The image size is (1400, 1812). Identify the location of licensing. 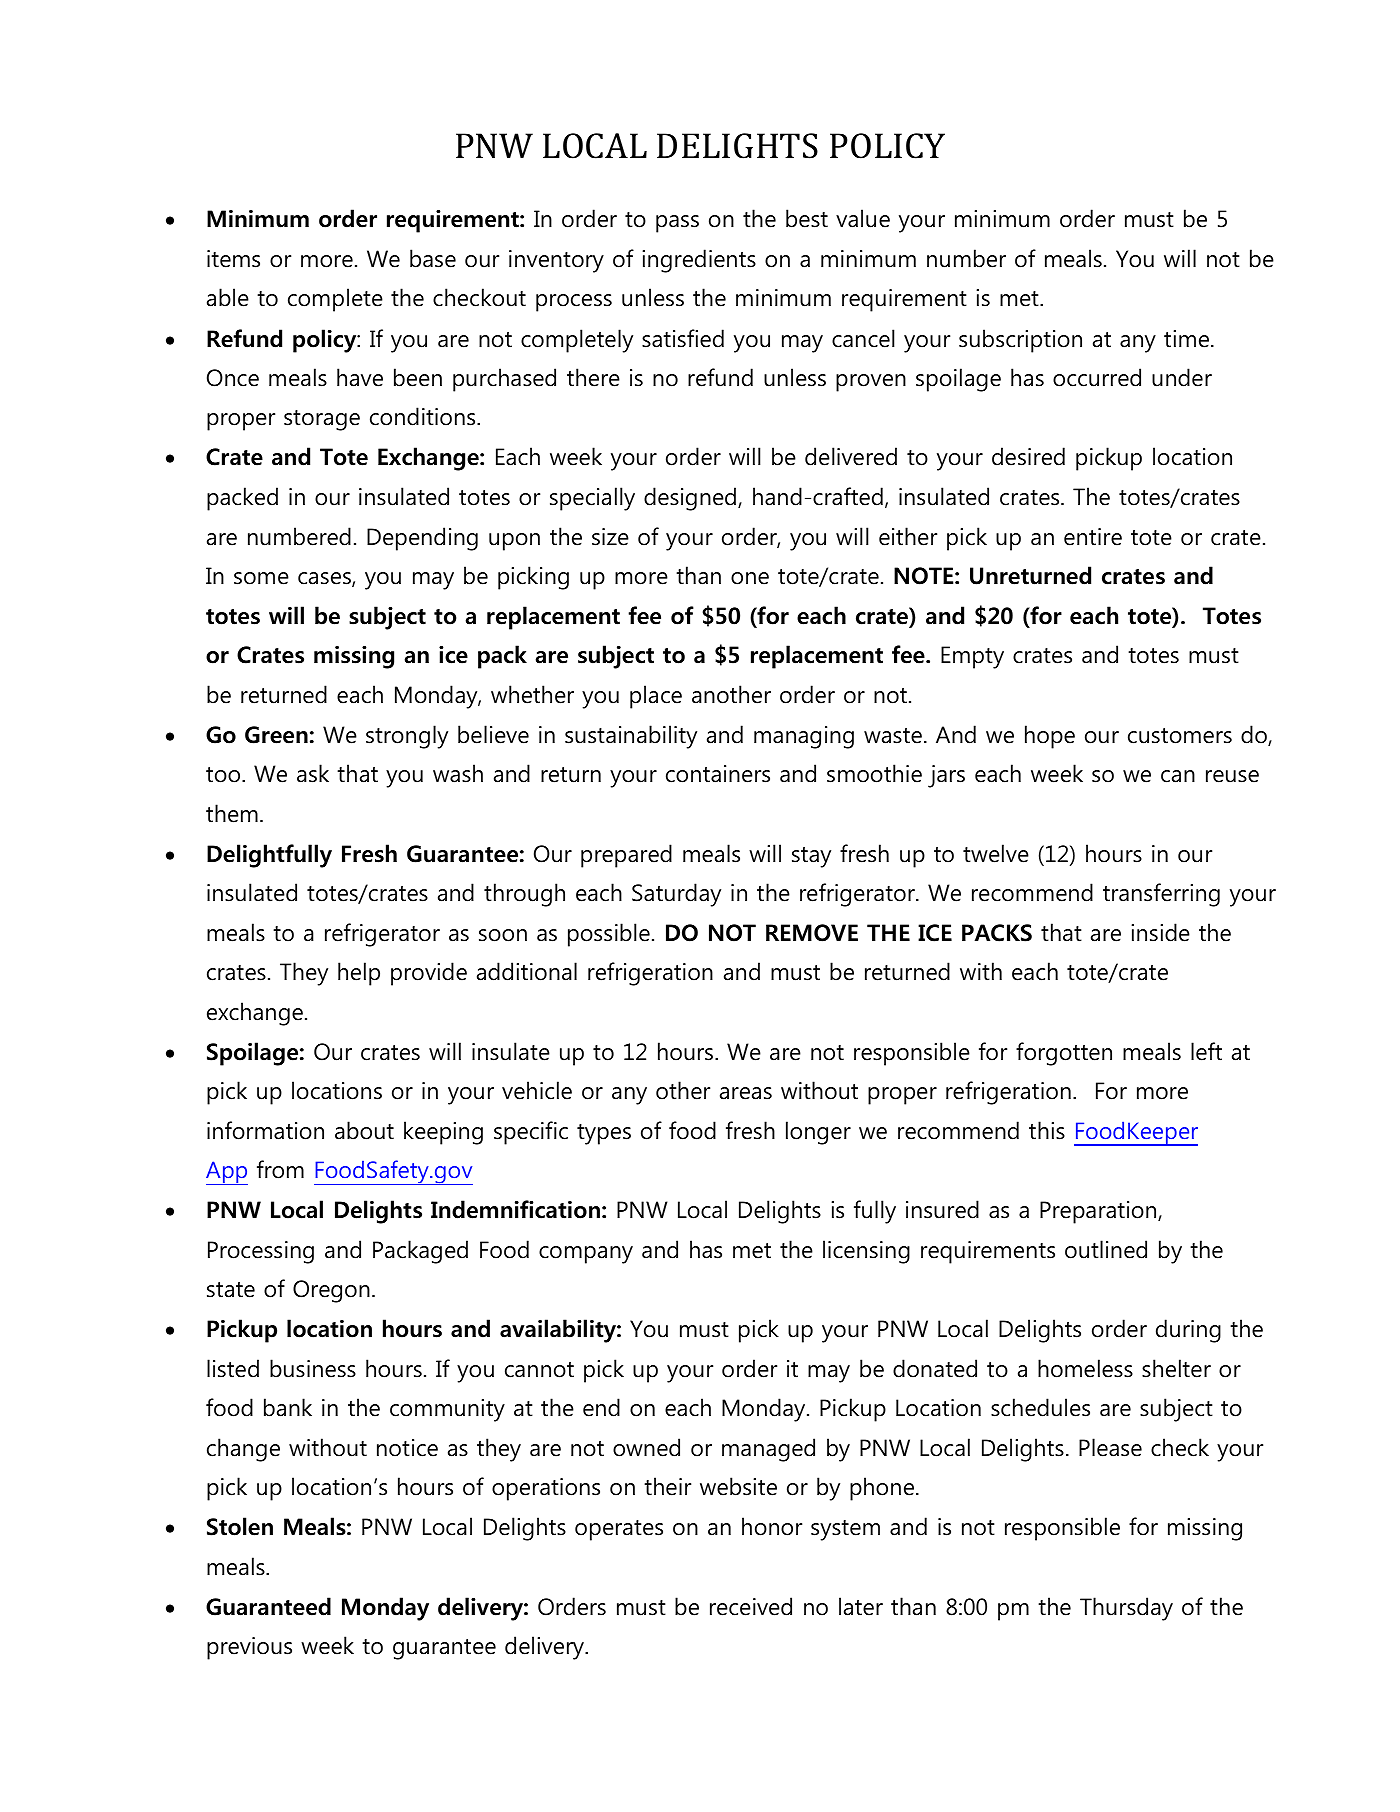
(866, 1252).
